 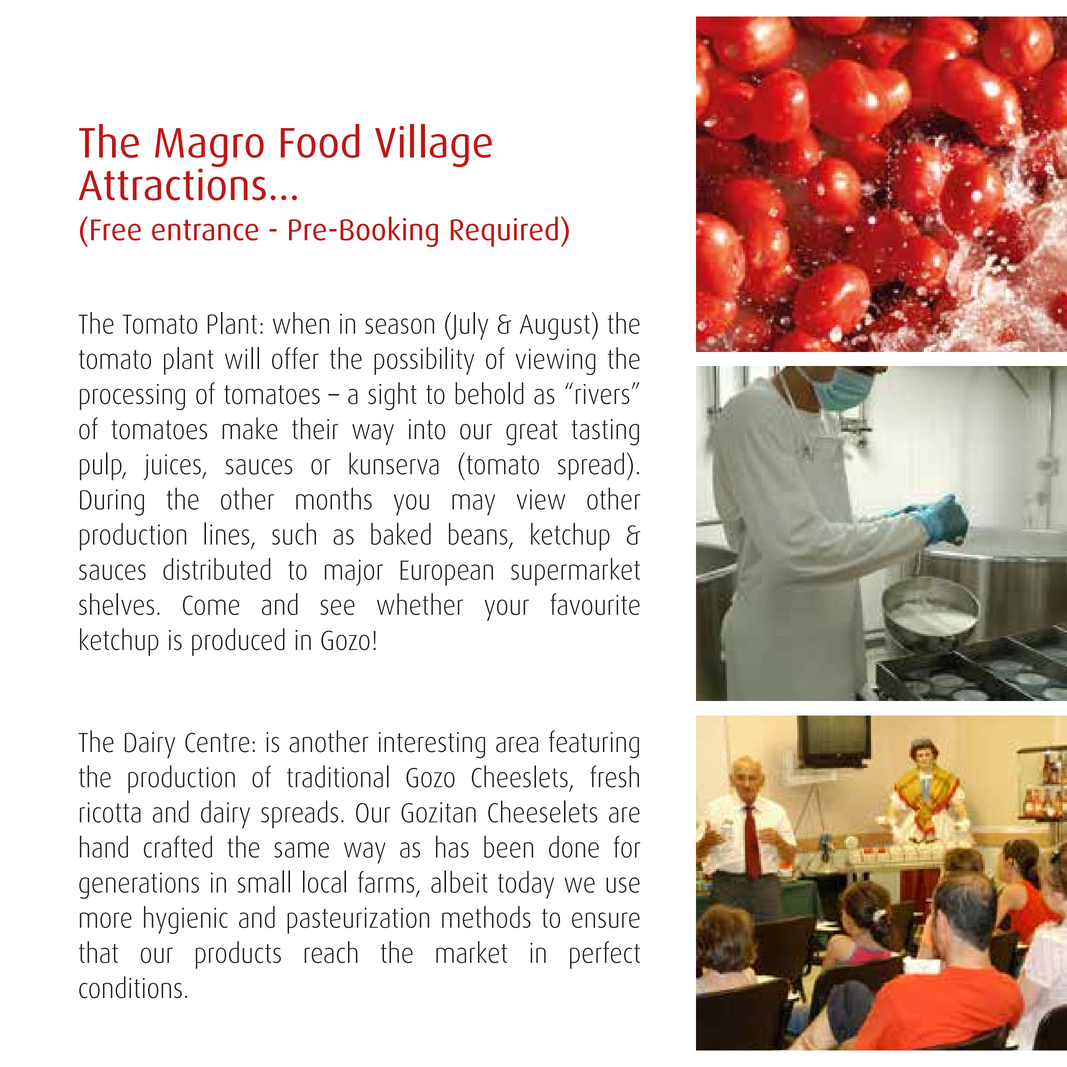 I want to click on featuring, so click(x=594, y=744).
